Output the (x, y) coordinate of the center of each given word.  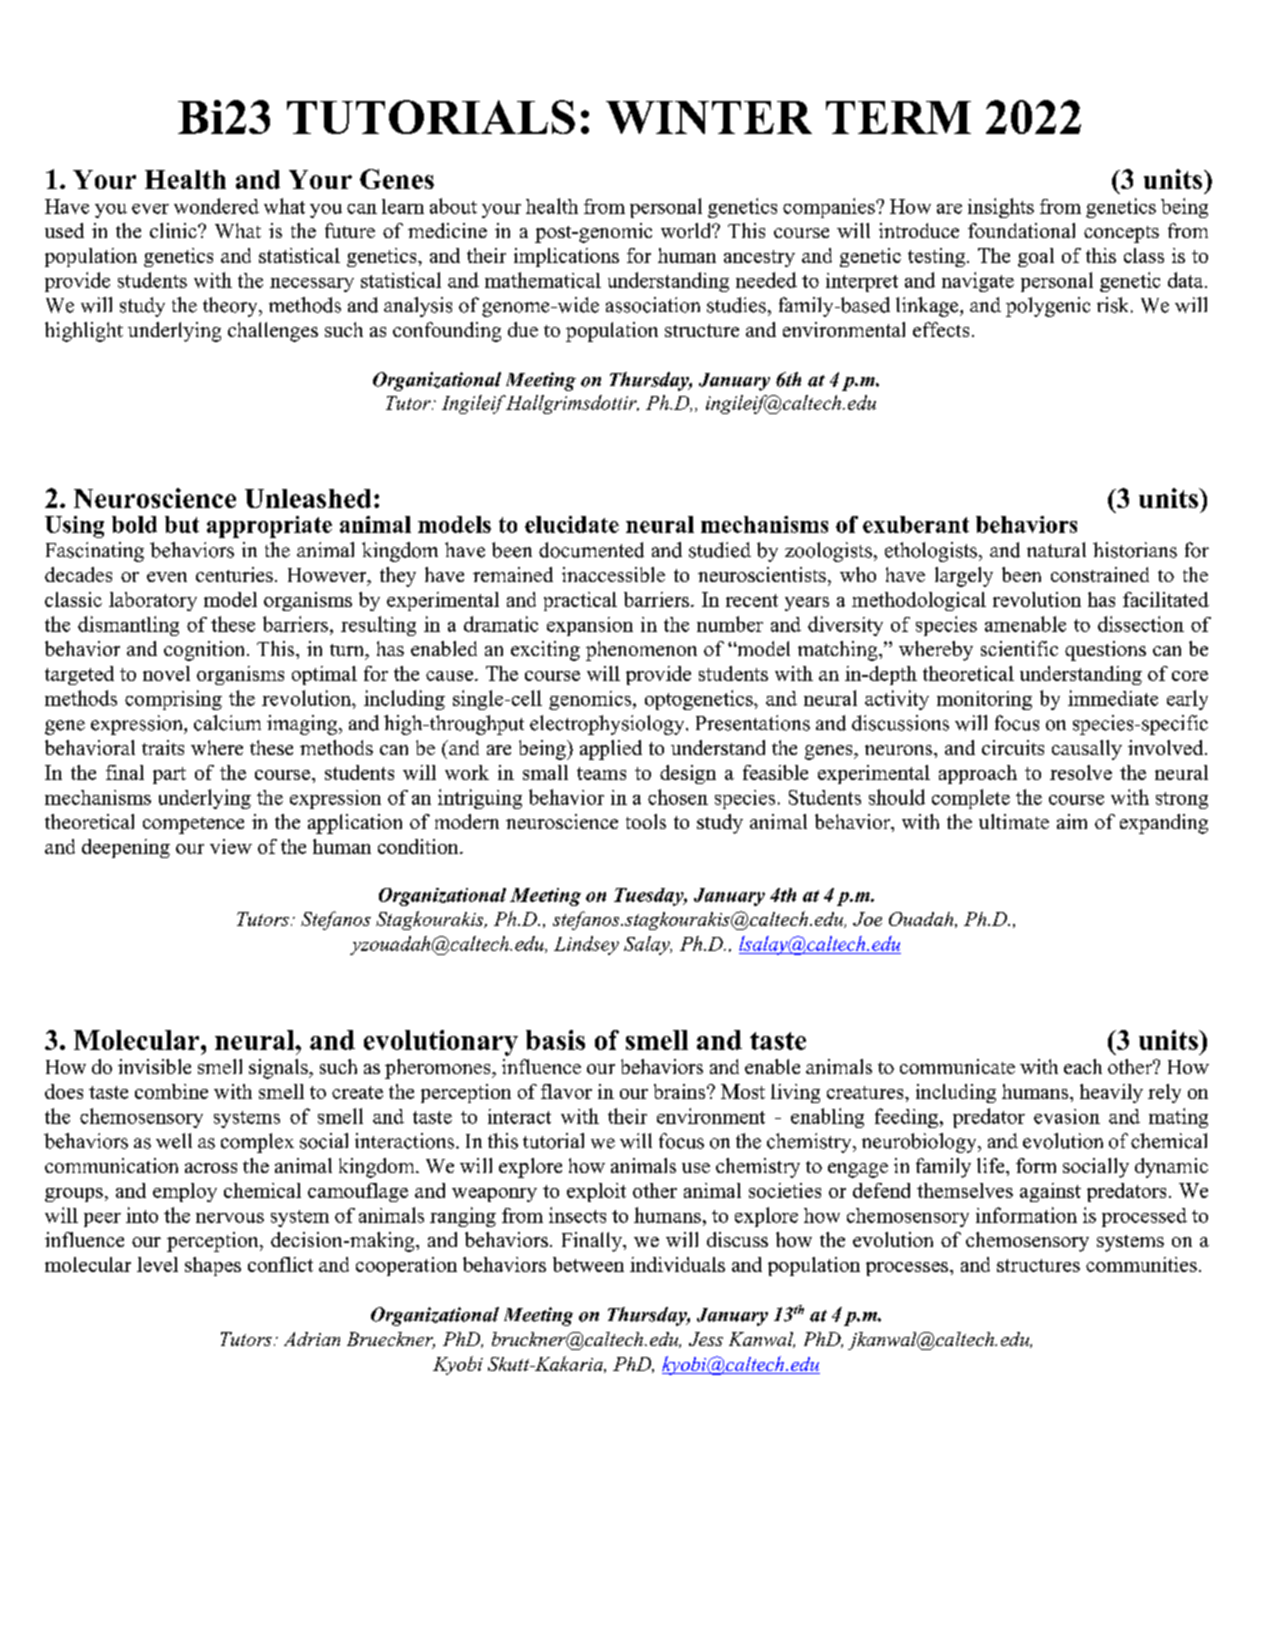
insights (1001, 208)
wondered (216, 206)
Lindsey (586, 945)
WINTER (709, 117)
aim (1072, 821)
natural (1056, 550)
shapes (213, 1266)
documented (591, 550)
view (231, 846)
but (182, 524)
